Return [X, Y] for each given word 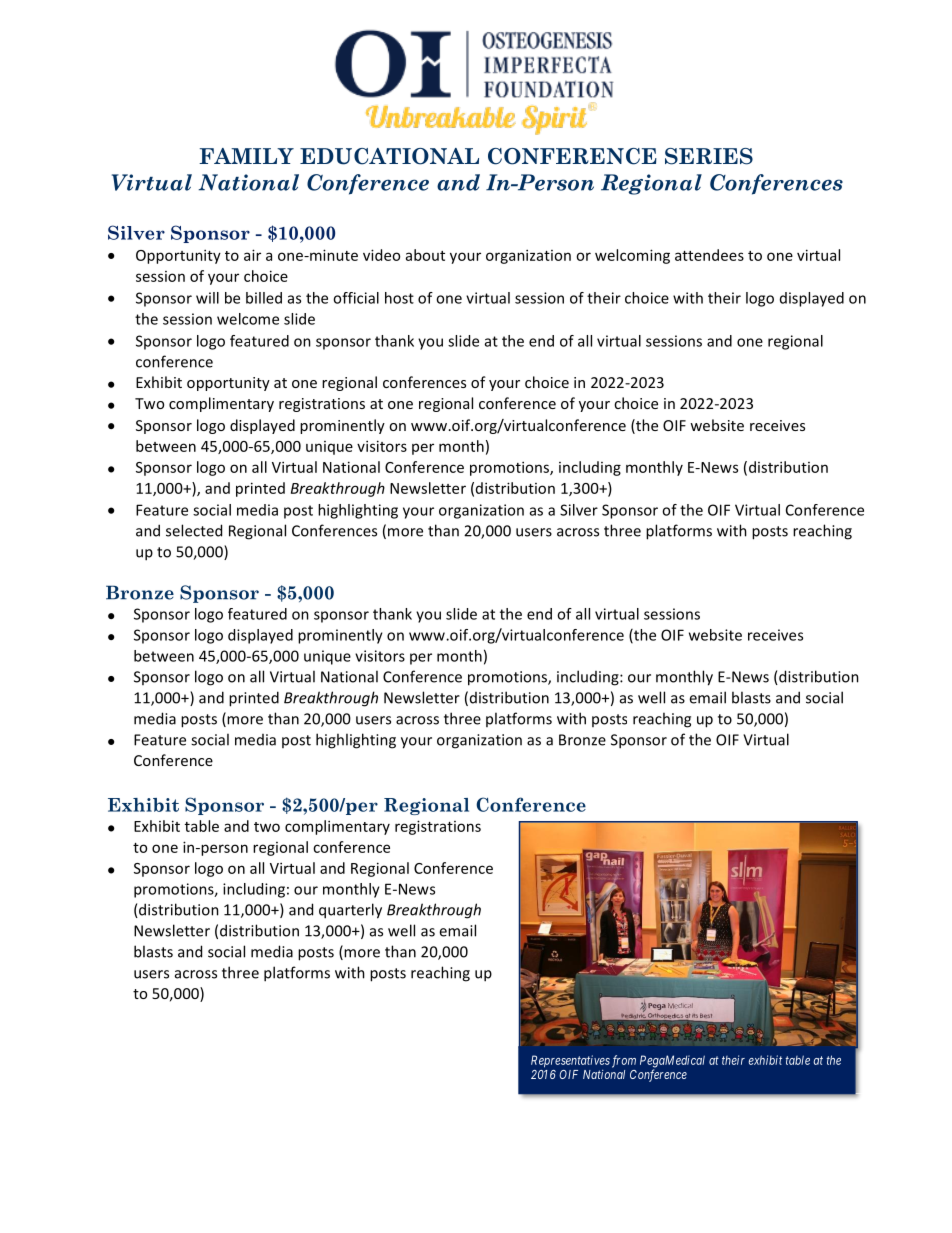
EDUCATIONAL [389, 156]
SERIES [709, 156]
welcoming [632, 256]
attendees [709, 255]
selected [194, 530]
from [624, 1061]
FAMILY [246, 156]
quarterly [350, 911]
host [399, 298]
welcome [248, 319]
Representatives [570, 1061]
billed [264, 298]
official [356, 298]
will [207, 298]
